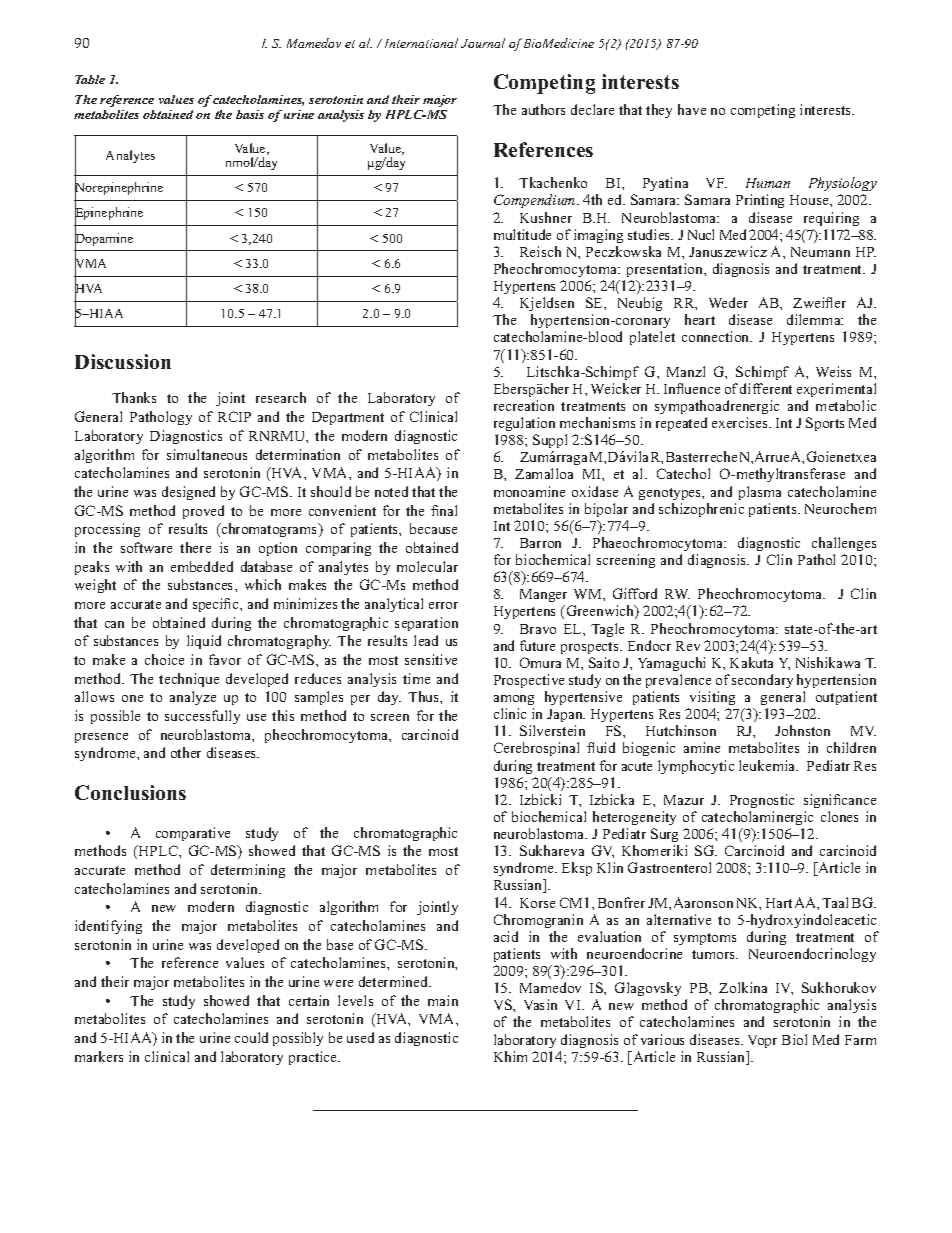 The height and width of the image is (1233, 952). I want to click on Thanks, so click(134, 397).
